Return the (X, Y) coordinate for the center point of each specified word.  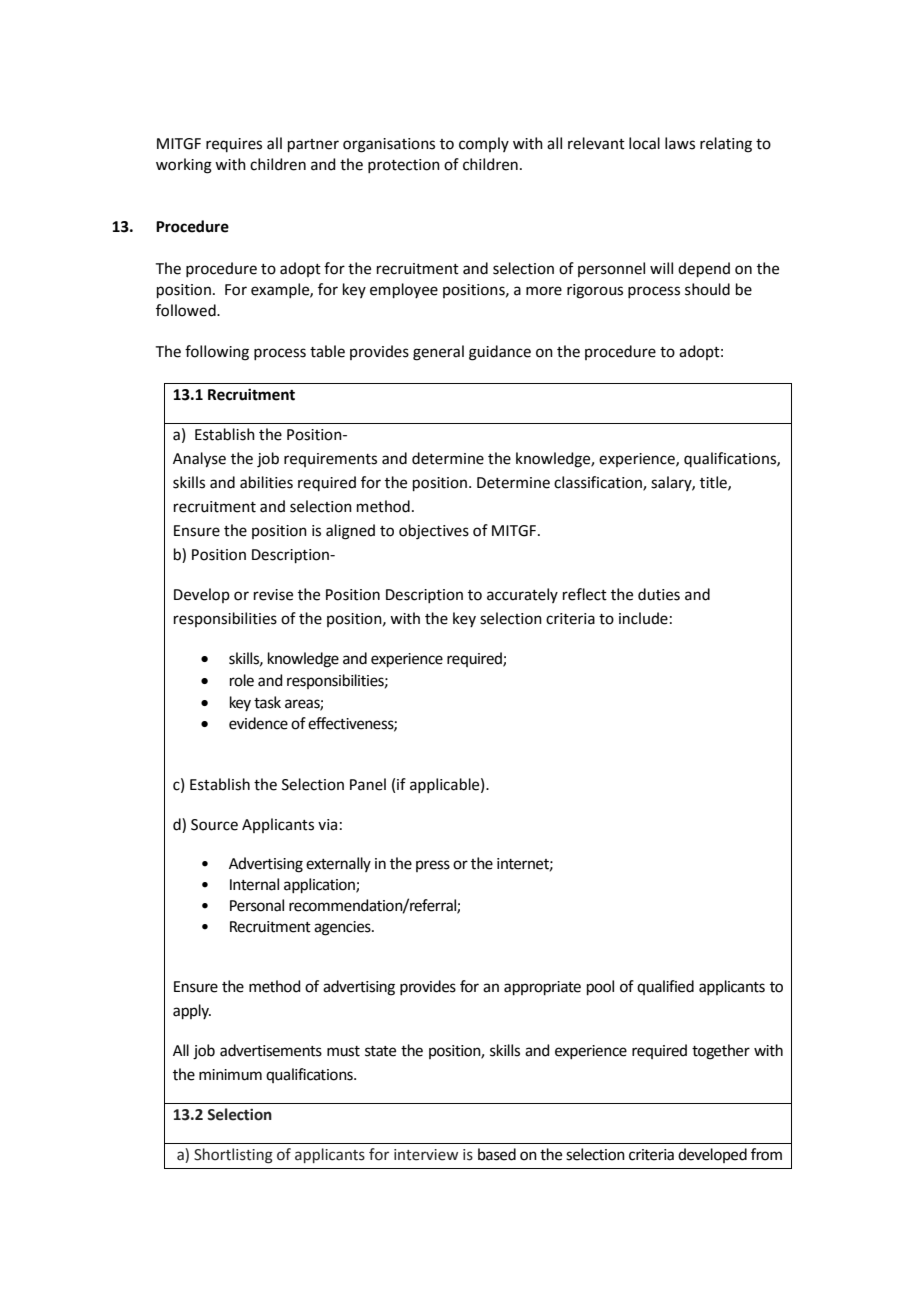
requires (234, 145)
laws (680, 143)
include (643, 618)
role (242, 680)
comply (484, 144)
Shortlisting (233, 1156)
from (766, 1154)
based (497, 1154)
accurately (522, 595)
